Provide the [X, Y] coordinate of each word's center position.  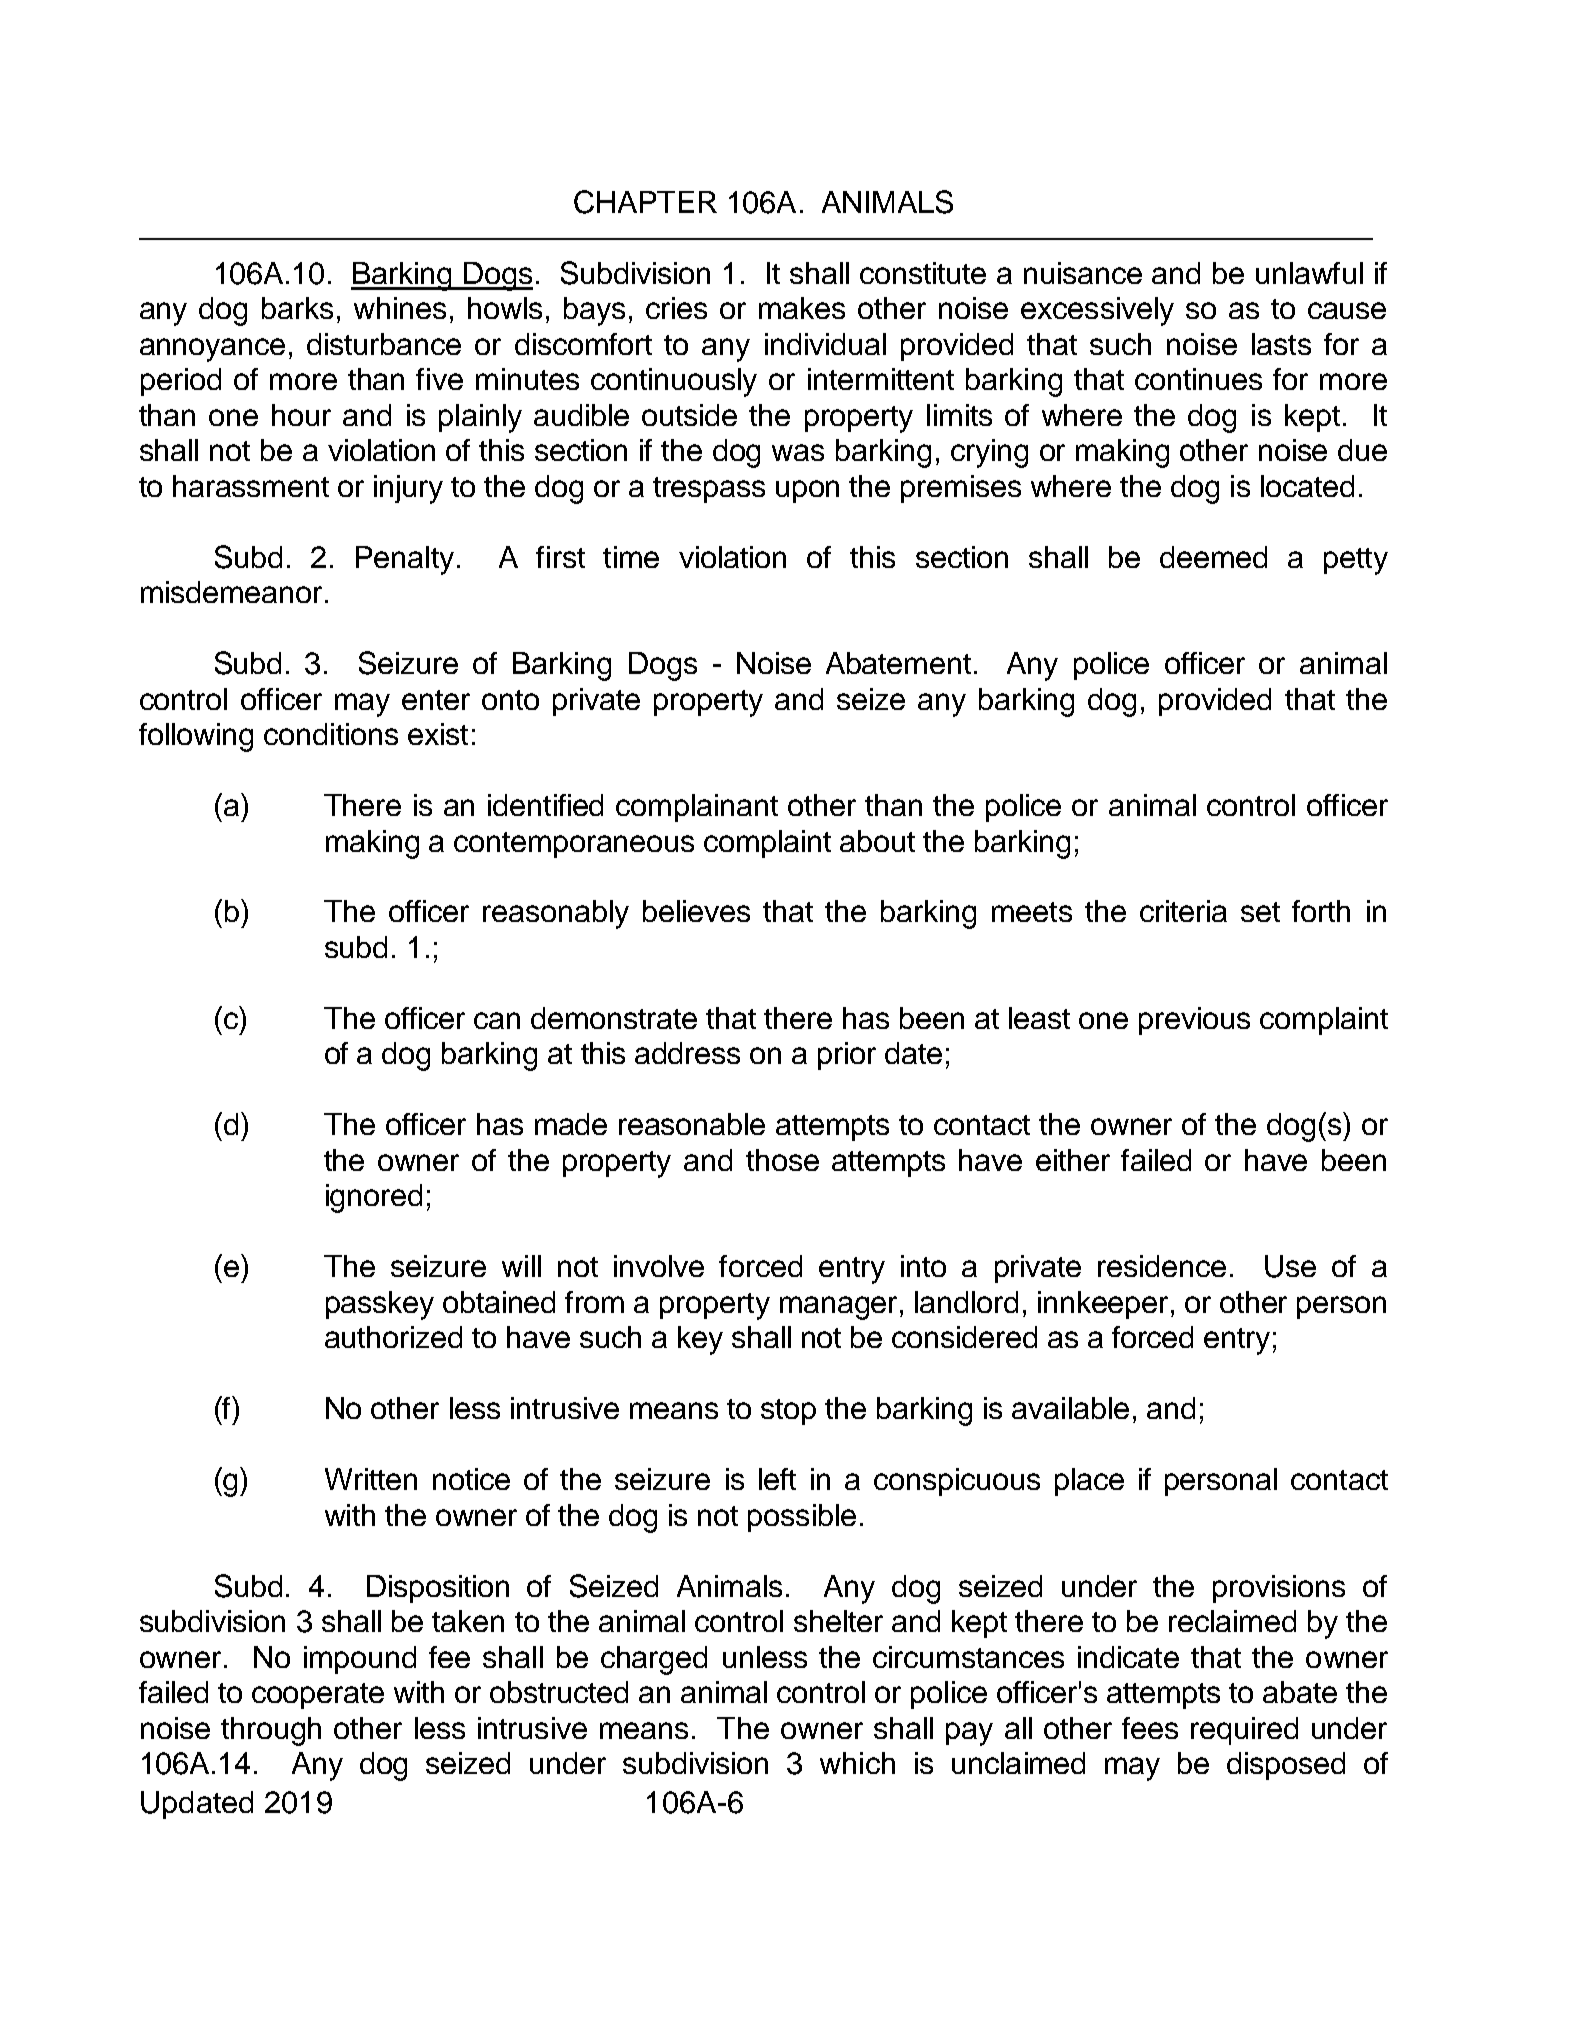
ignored [374, 1198]
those [782, 1160]
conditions [331, 734]
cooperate [318, 1696]
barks [297, 308]
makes [802, 308]
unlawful [1309, 273]
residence [1162, 1266]
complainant [697, 808]
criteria [1183, 911]
